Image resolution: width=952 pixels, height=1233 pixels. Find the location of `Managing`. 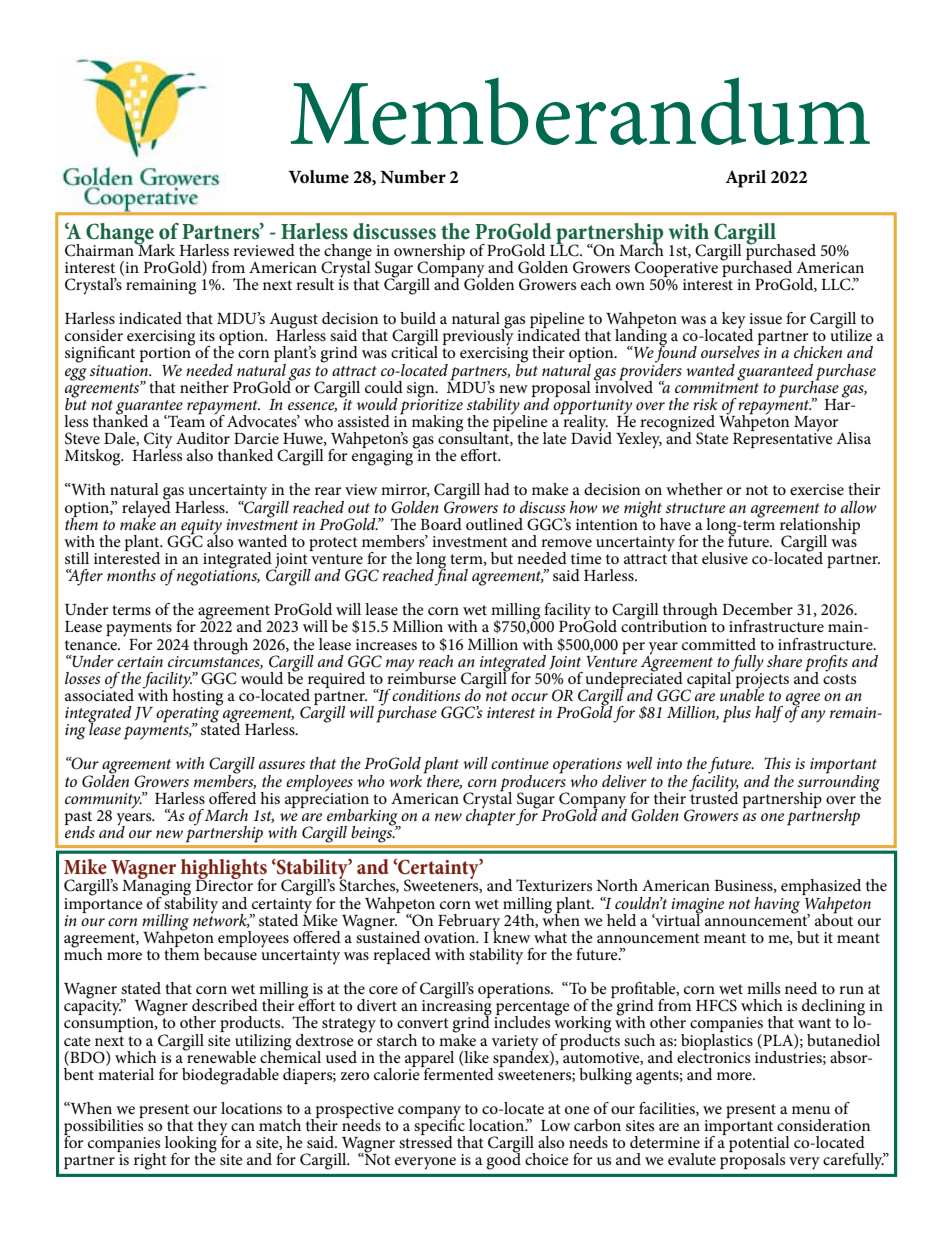

Managing is located at coordinates (156, 888).
